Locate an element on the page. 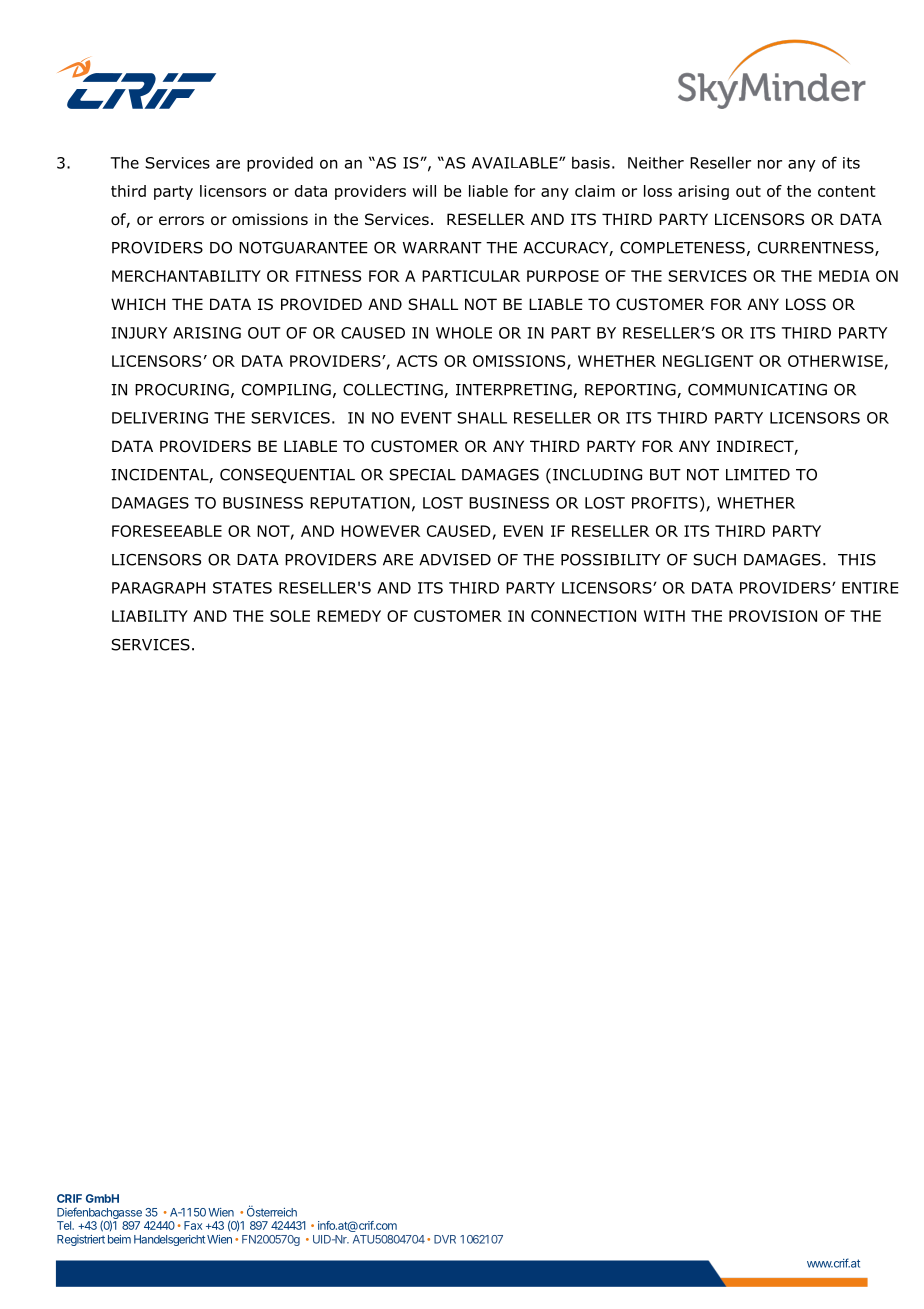 This page has height=1309, width=924. LIABILITY is located at coordinates (150, 616).
